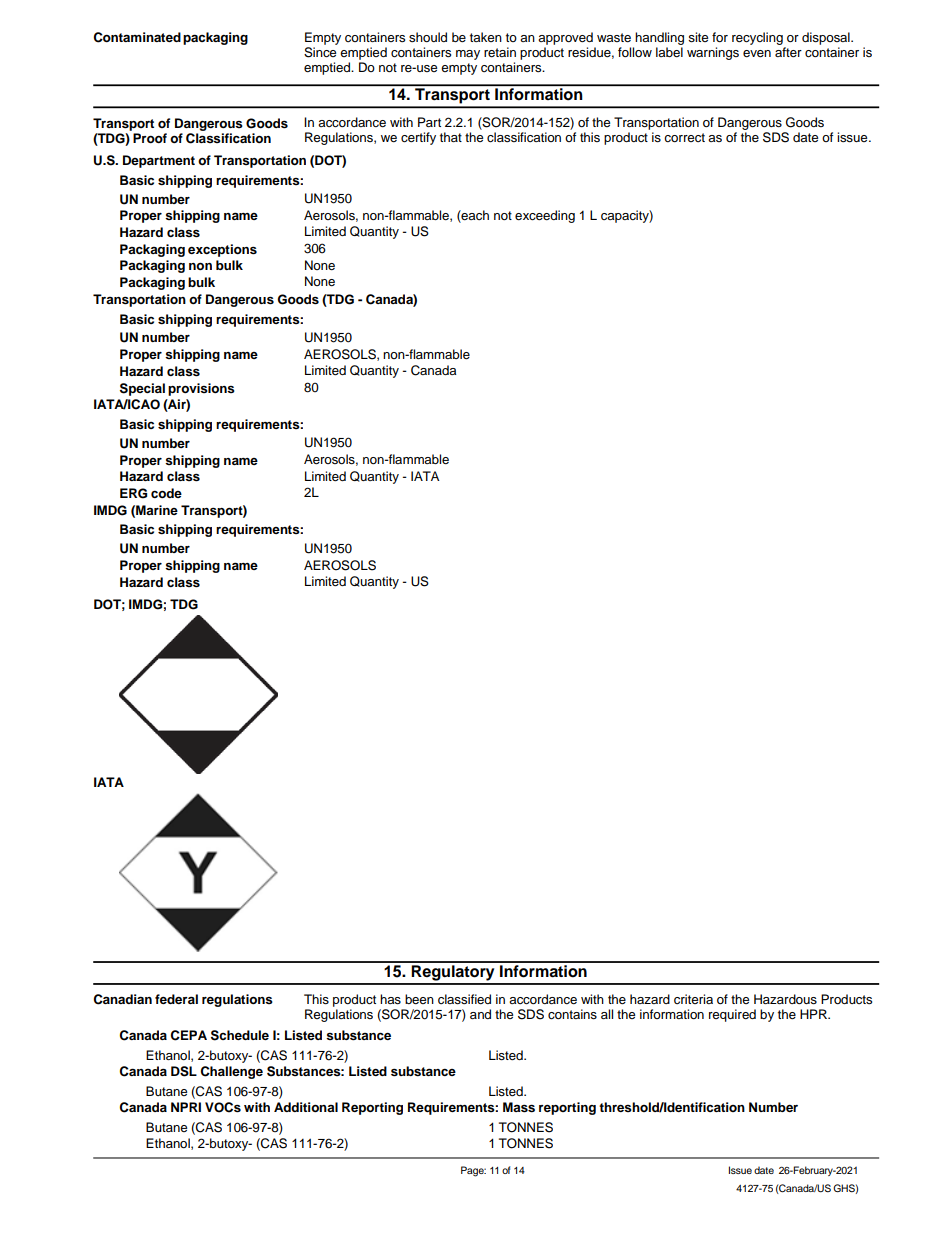  I want to click on may, so click(468, 55).
